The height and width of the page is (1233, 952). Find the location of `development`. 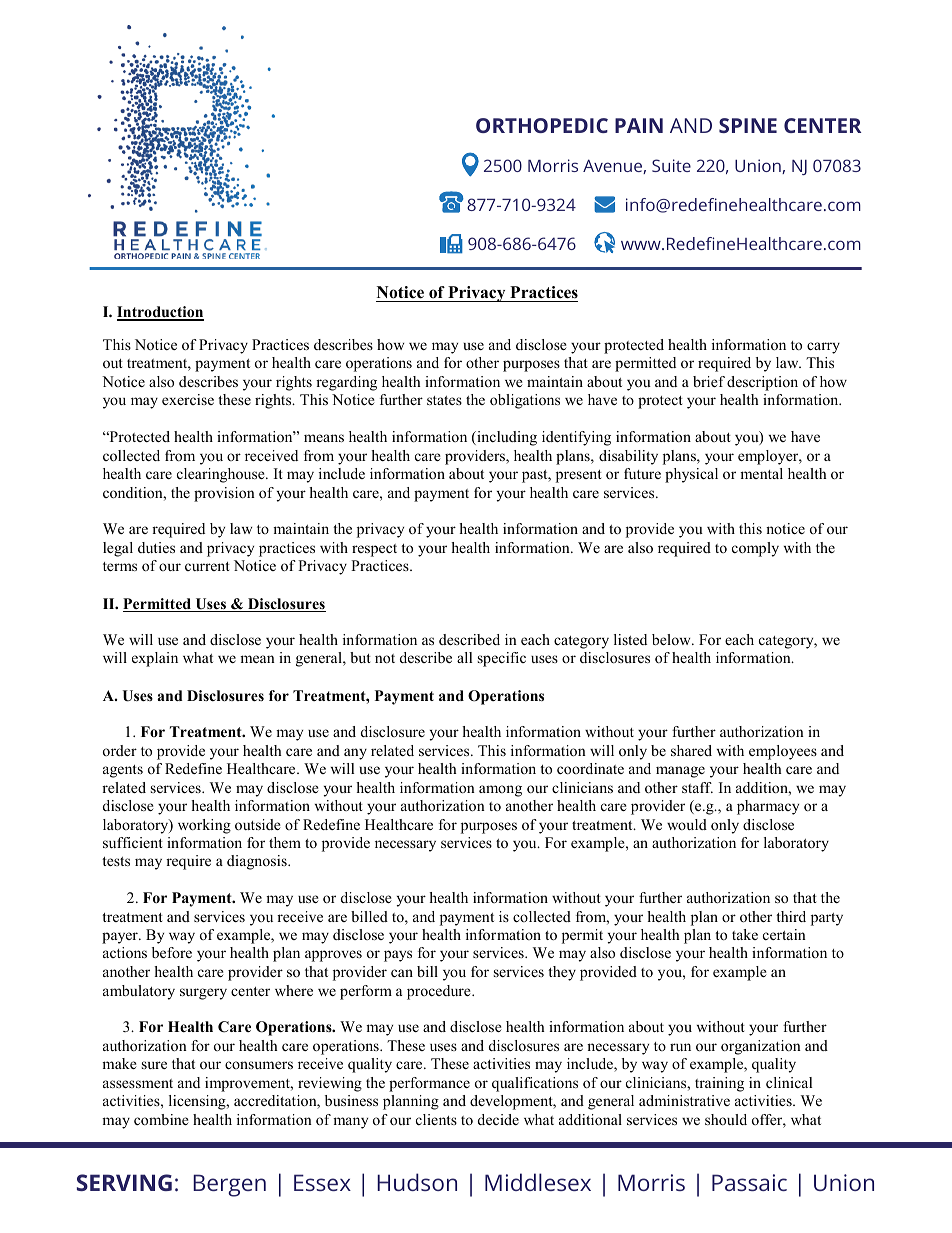

development is located at coordinates (512, 1102).
